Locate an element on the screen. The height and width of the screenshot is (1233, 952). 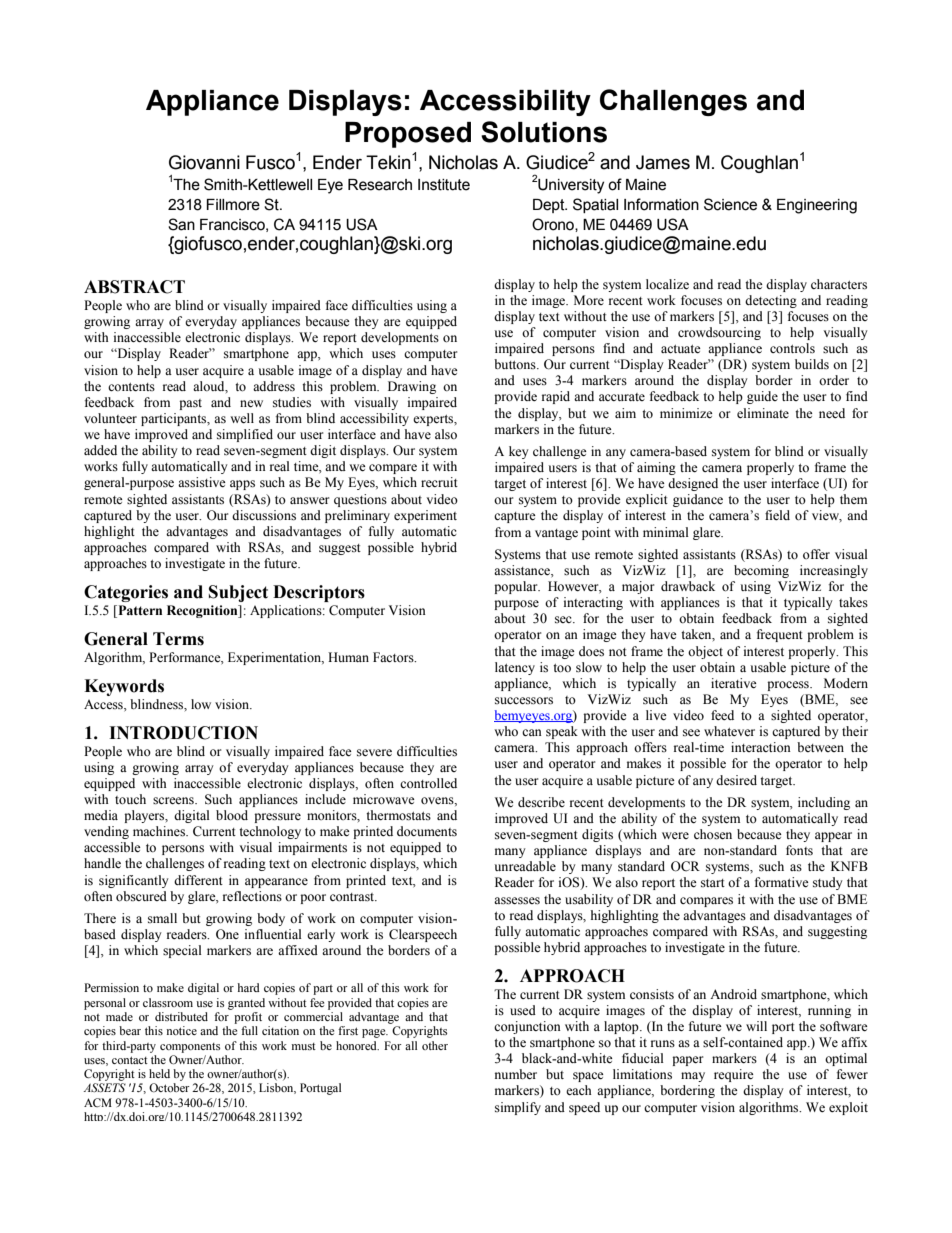
number is located at coordinates (516, 1074).
